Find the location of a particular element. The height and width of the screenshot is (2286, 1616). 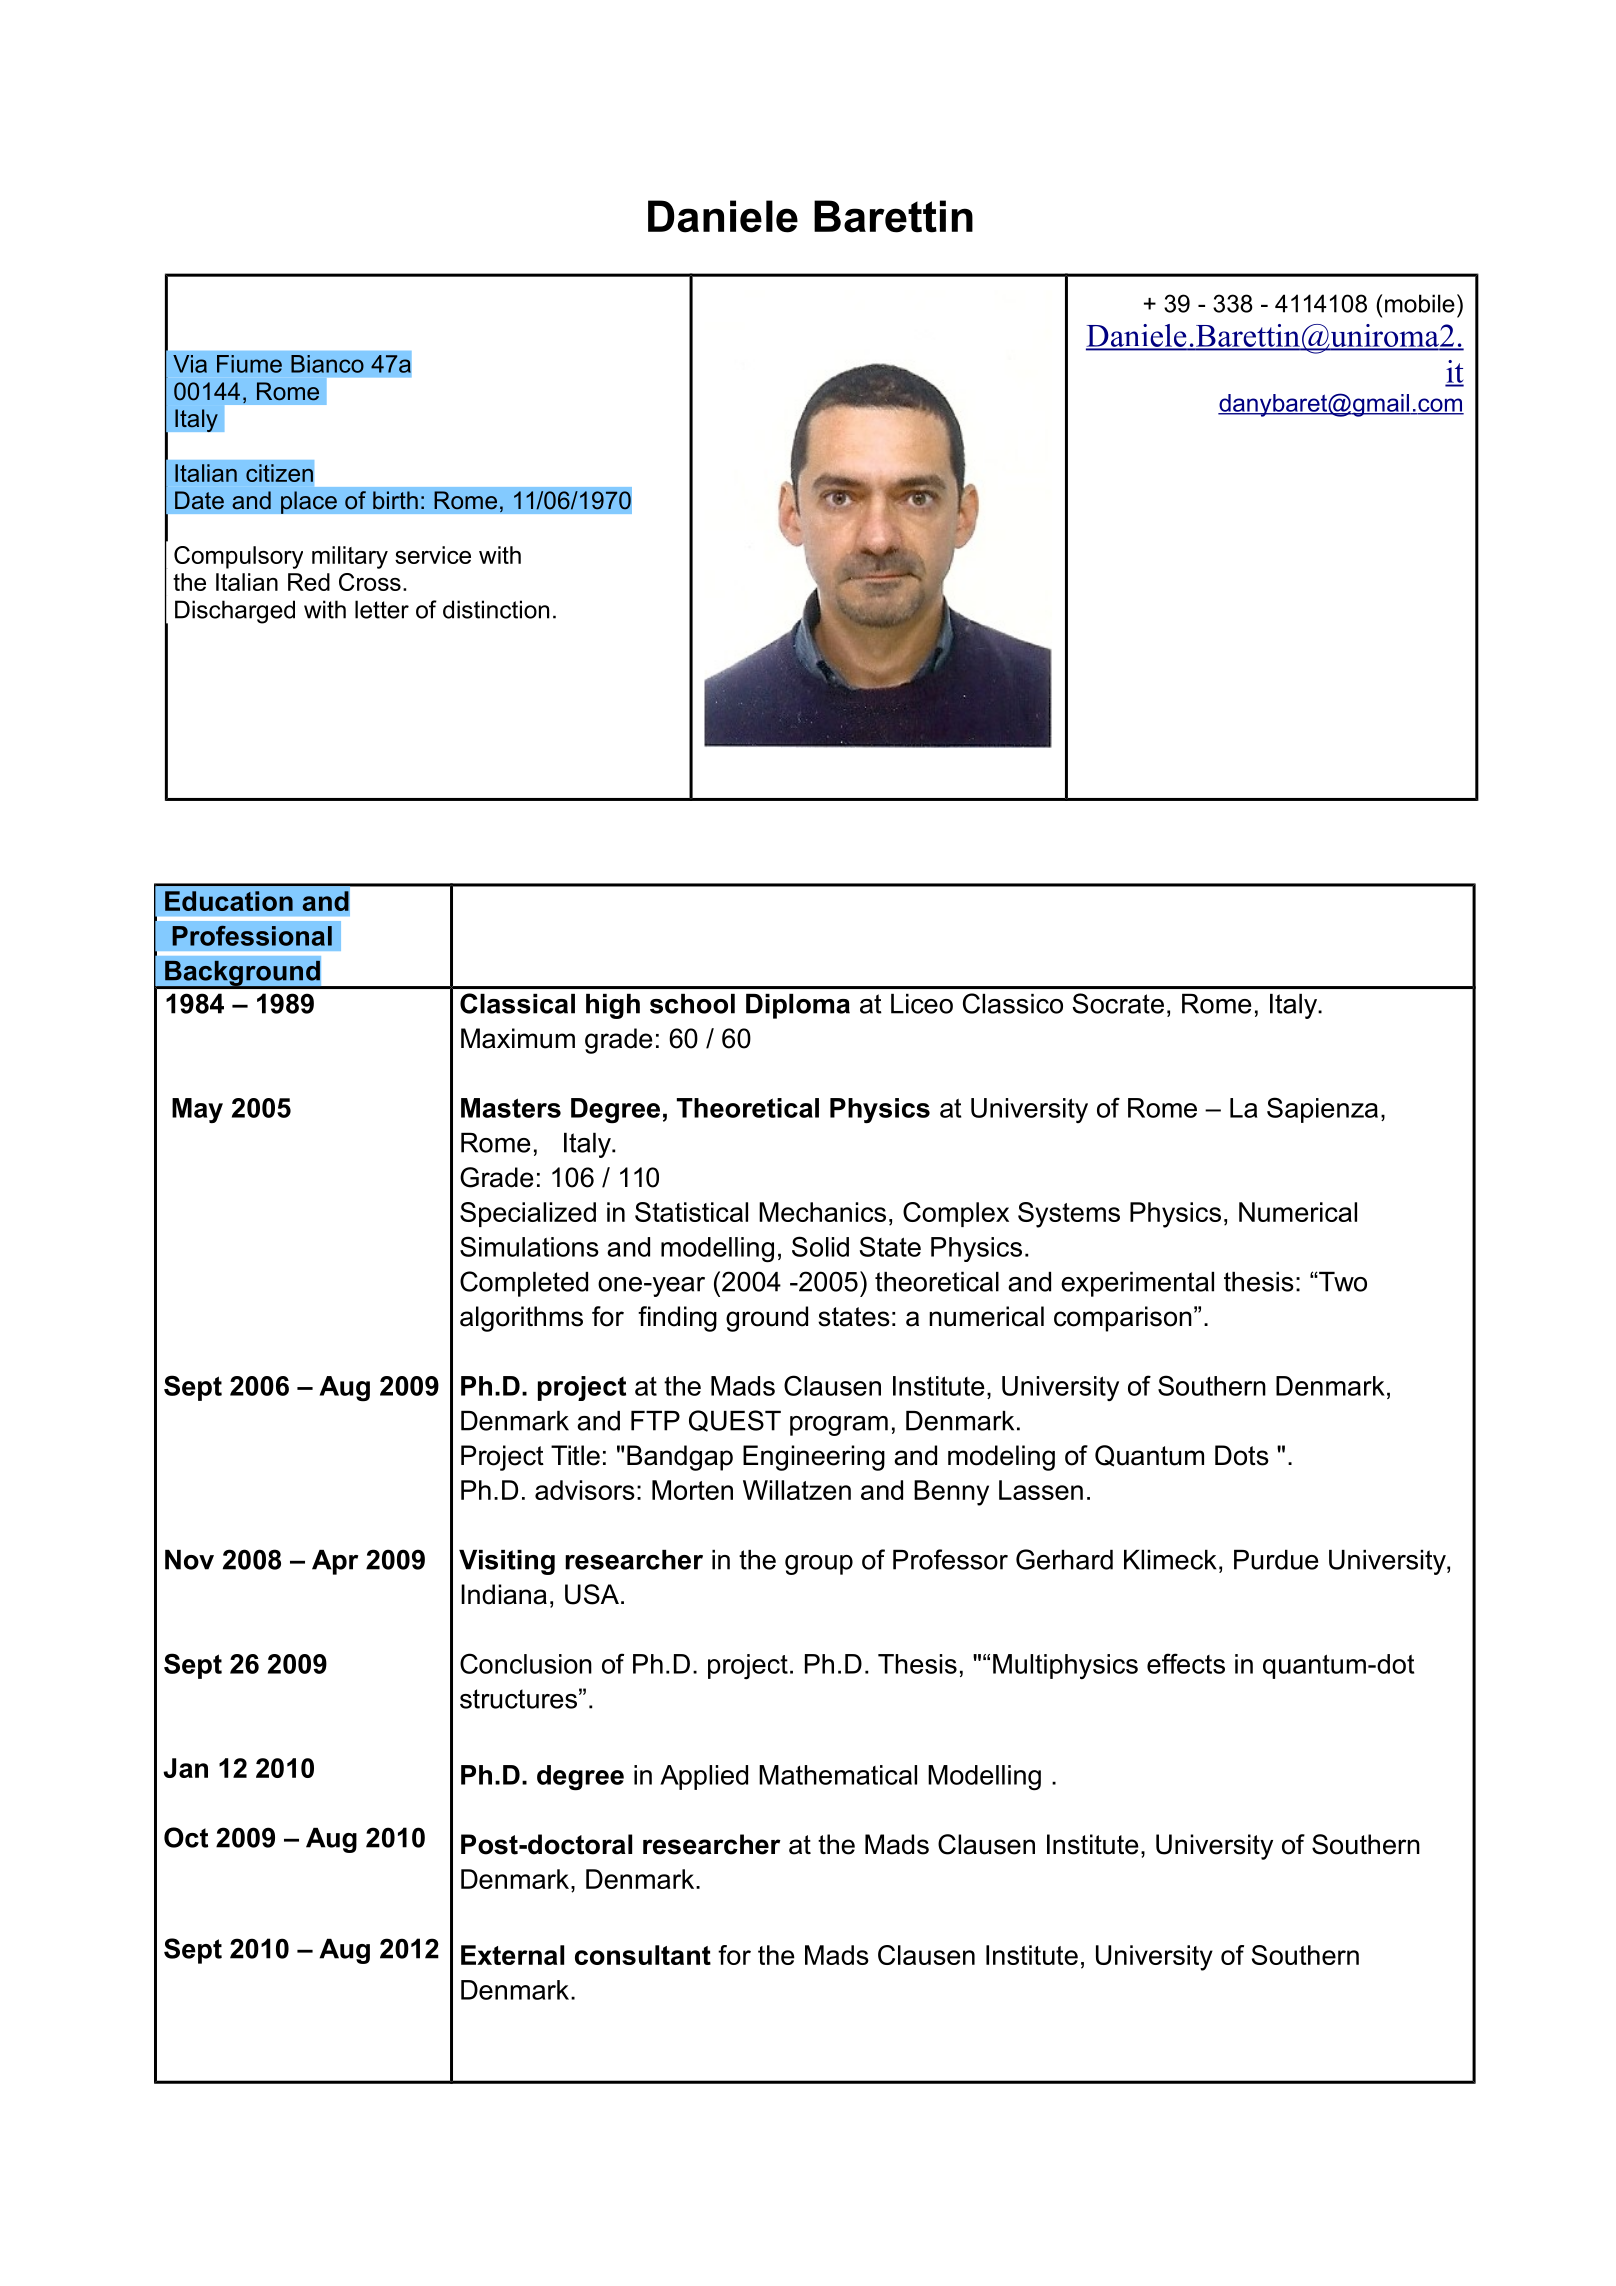

Bianco is located at coordinates (327, 364).
